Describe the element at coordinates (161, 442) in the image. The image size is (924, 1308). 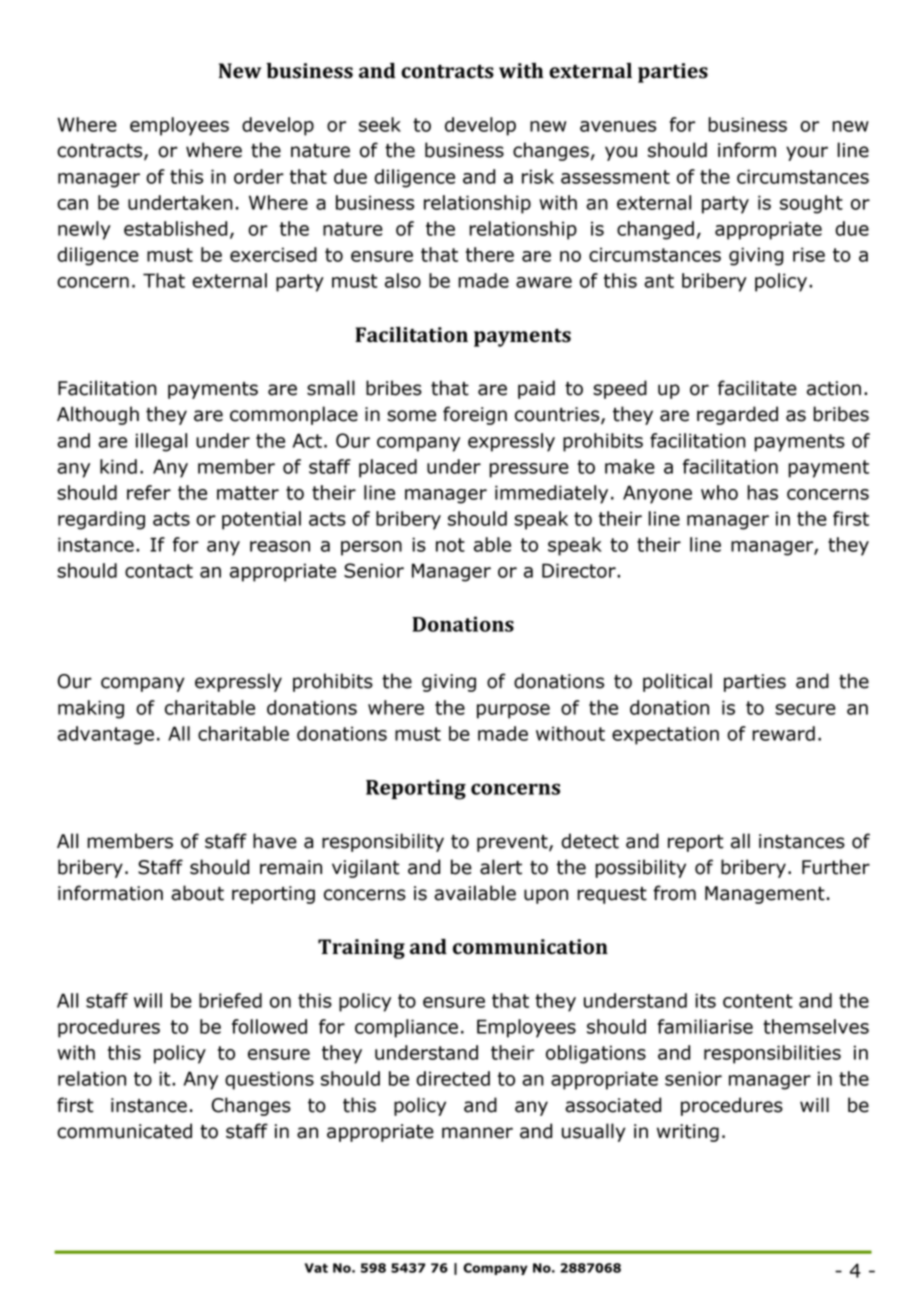
I see `illegal` at that location.
